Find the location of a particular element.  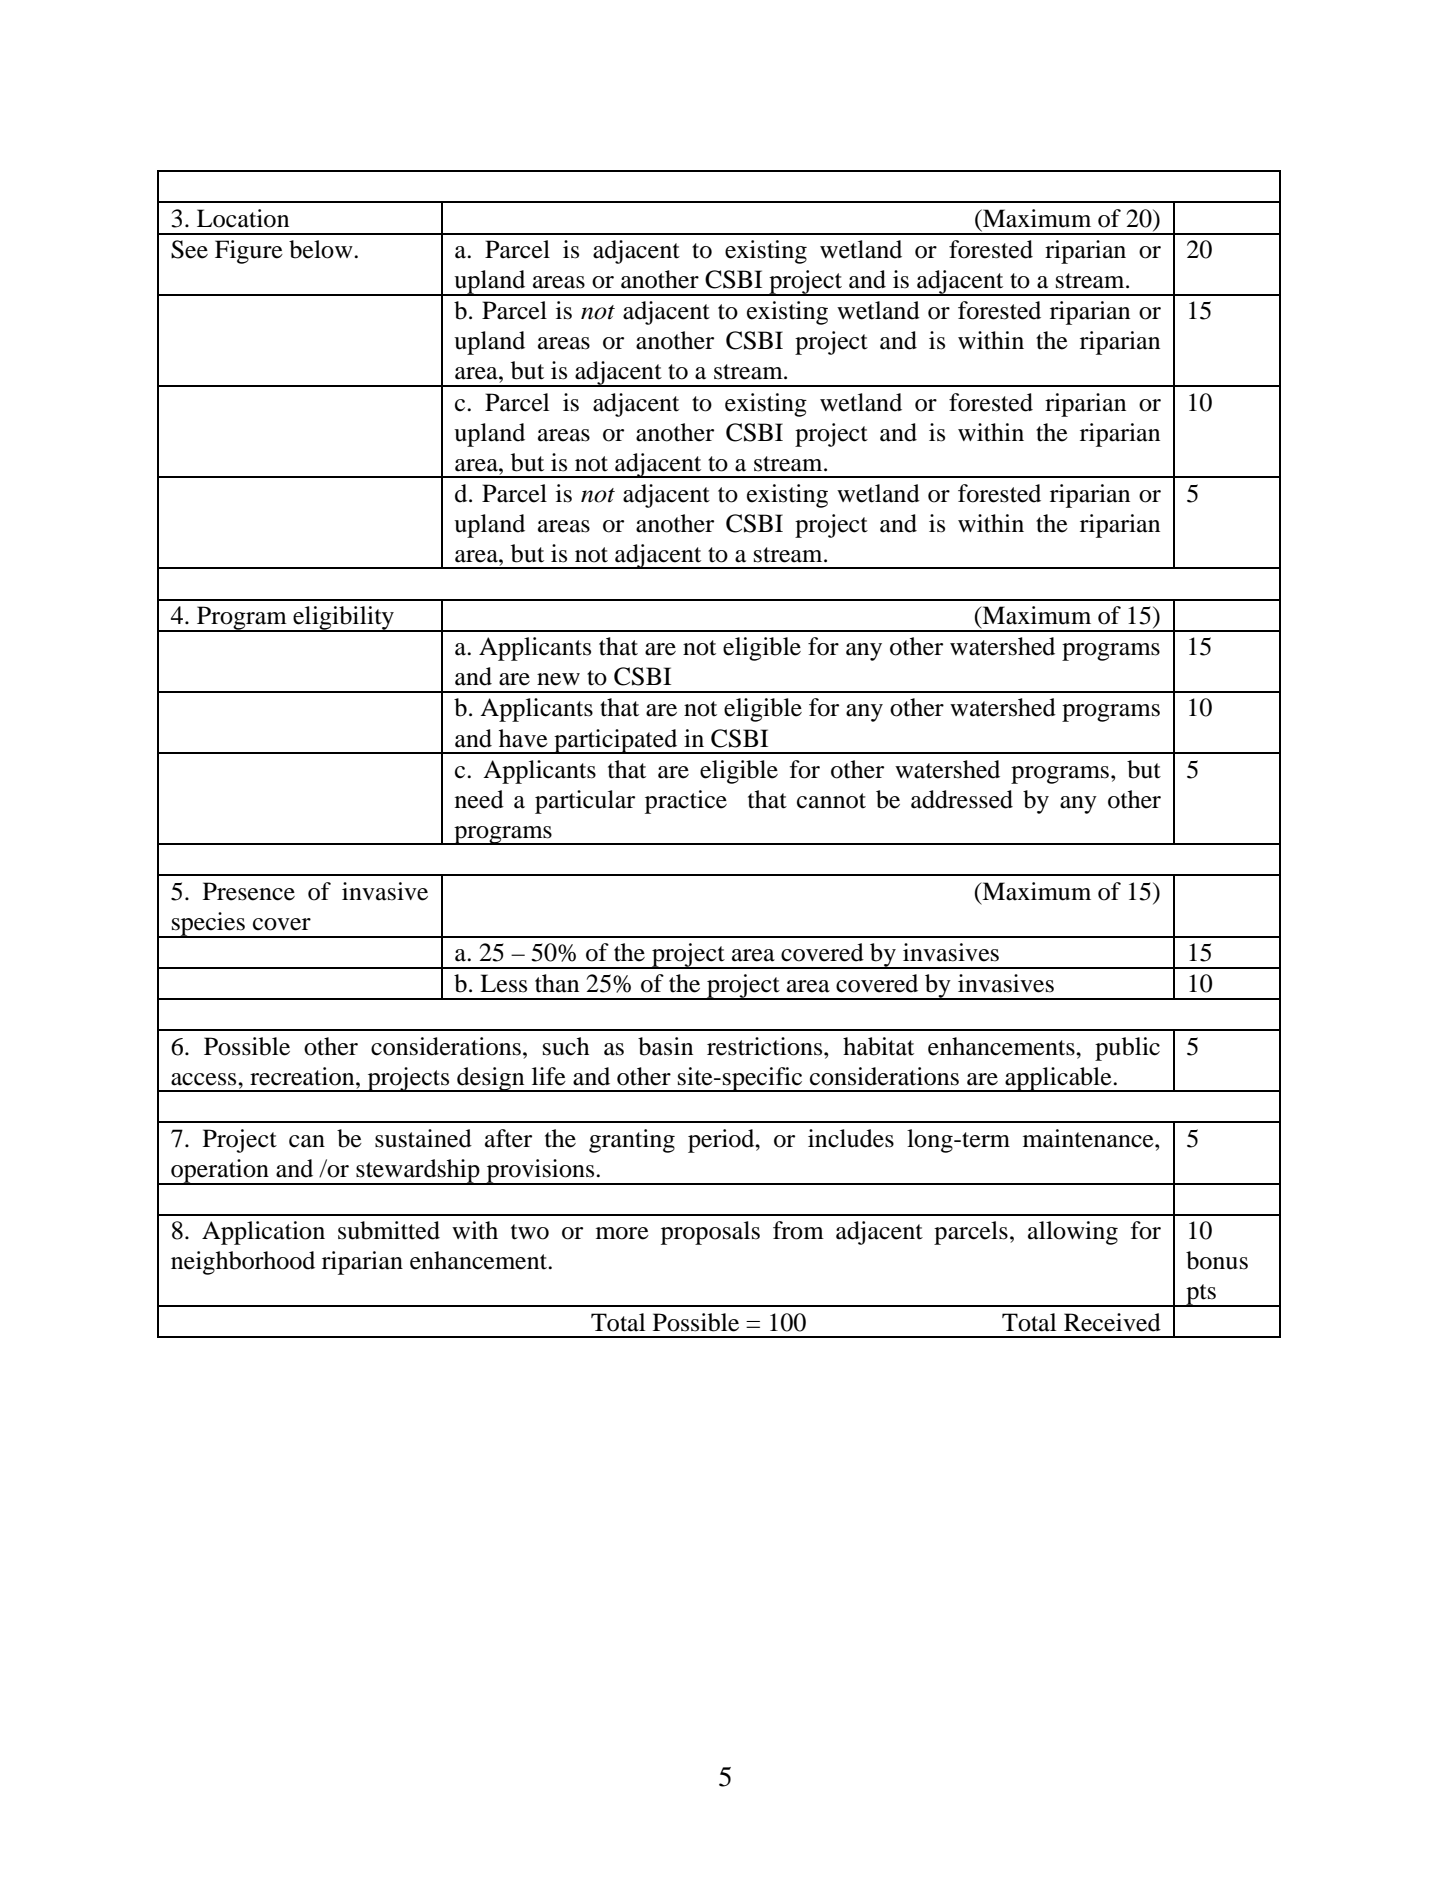

Figure is located at coordinates (249, 252).
